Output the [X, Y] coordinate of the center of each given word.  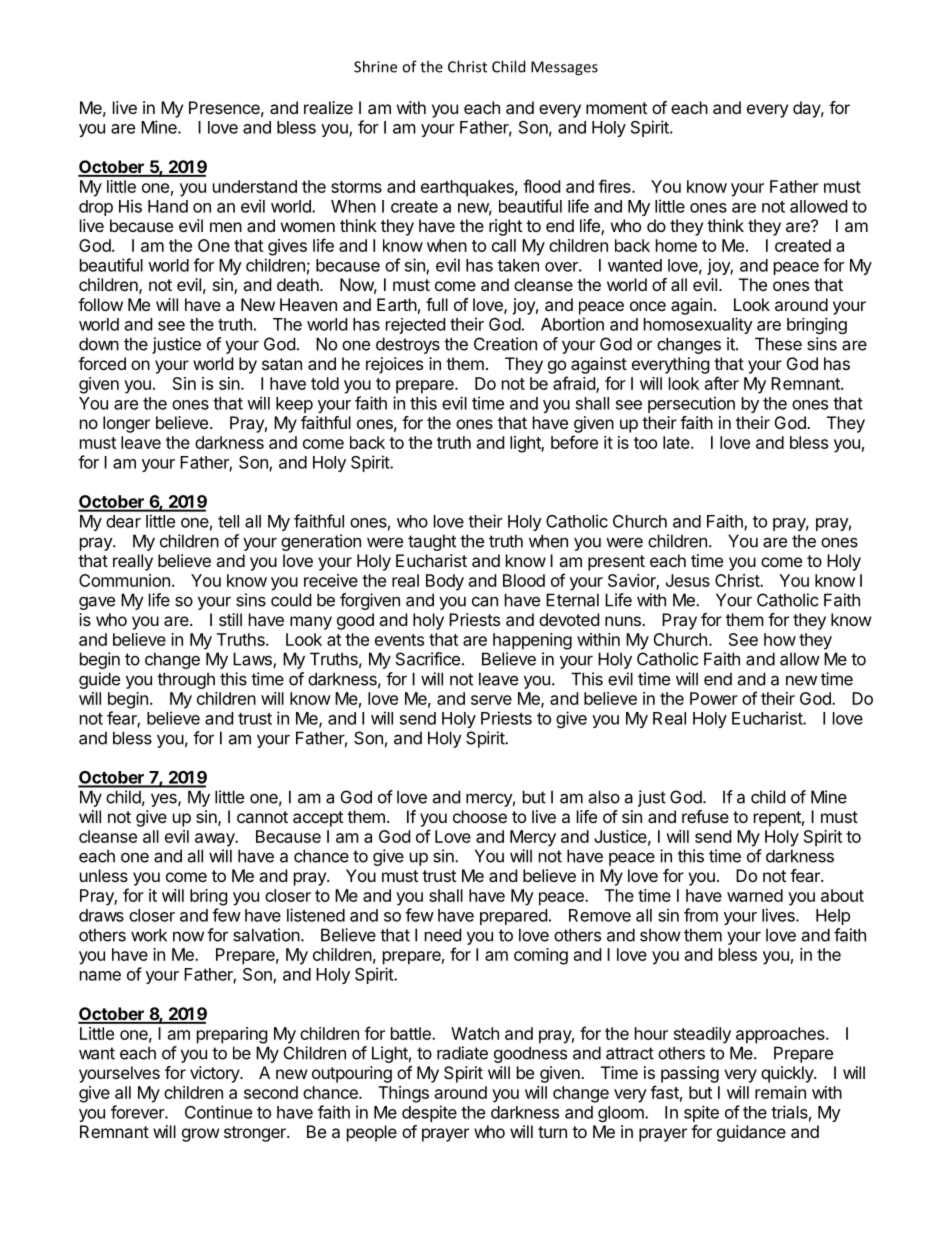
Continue [218, 1112]
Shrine [375, 66]
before [574, 442]
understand [255, 186]
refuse [705, 816]
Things [403, 1094]
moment [616, 108]
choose [480, 816]
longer [126, 424]
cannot [262, 817]
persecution [691, 404]
